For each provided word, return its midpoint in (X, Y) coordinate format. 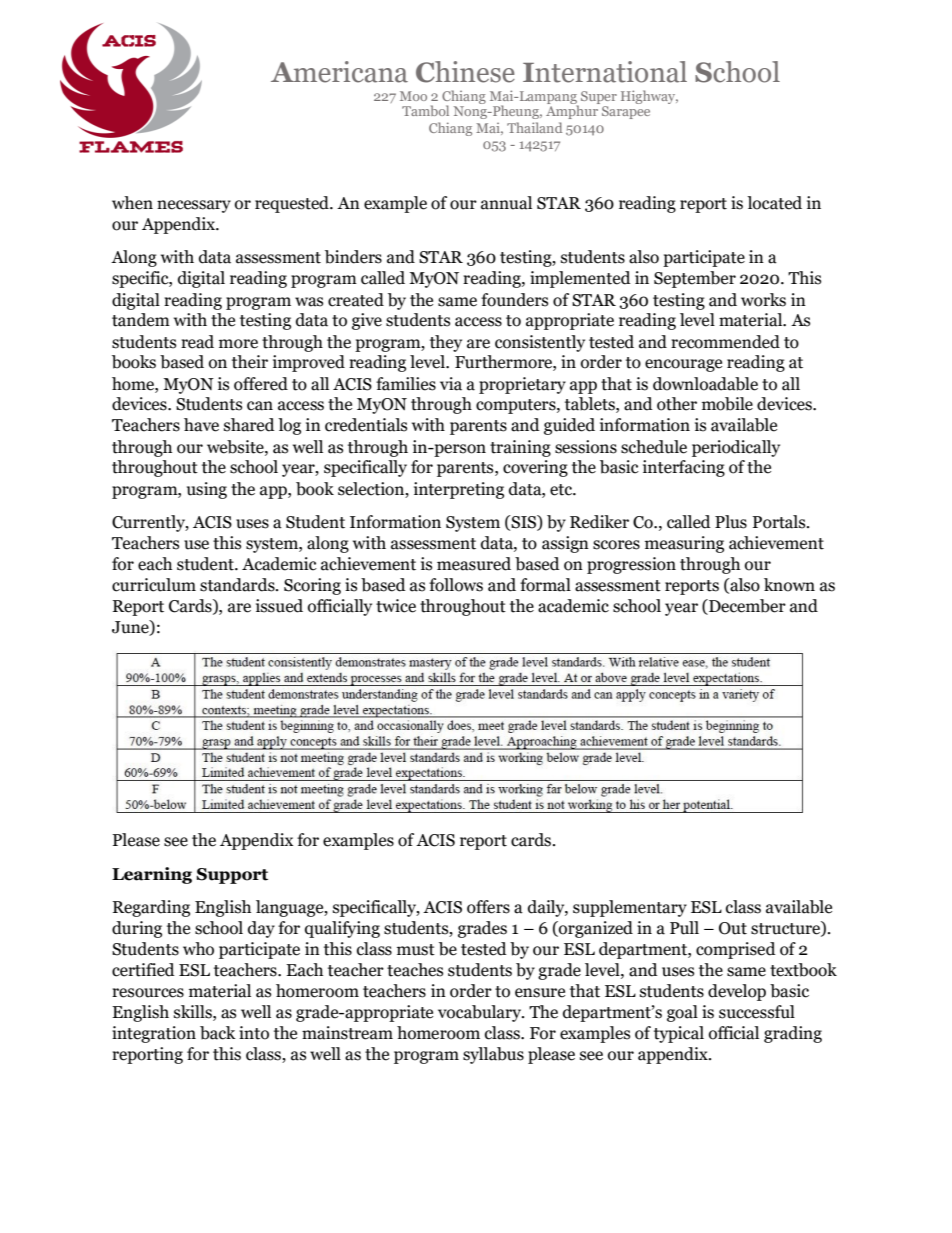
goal (682, 1013)
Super (599, 97)
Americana (339, 72)
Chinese (465, 72)
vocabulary (481, 1013)
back (218, 1033)
